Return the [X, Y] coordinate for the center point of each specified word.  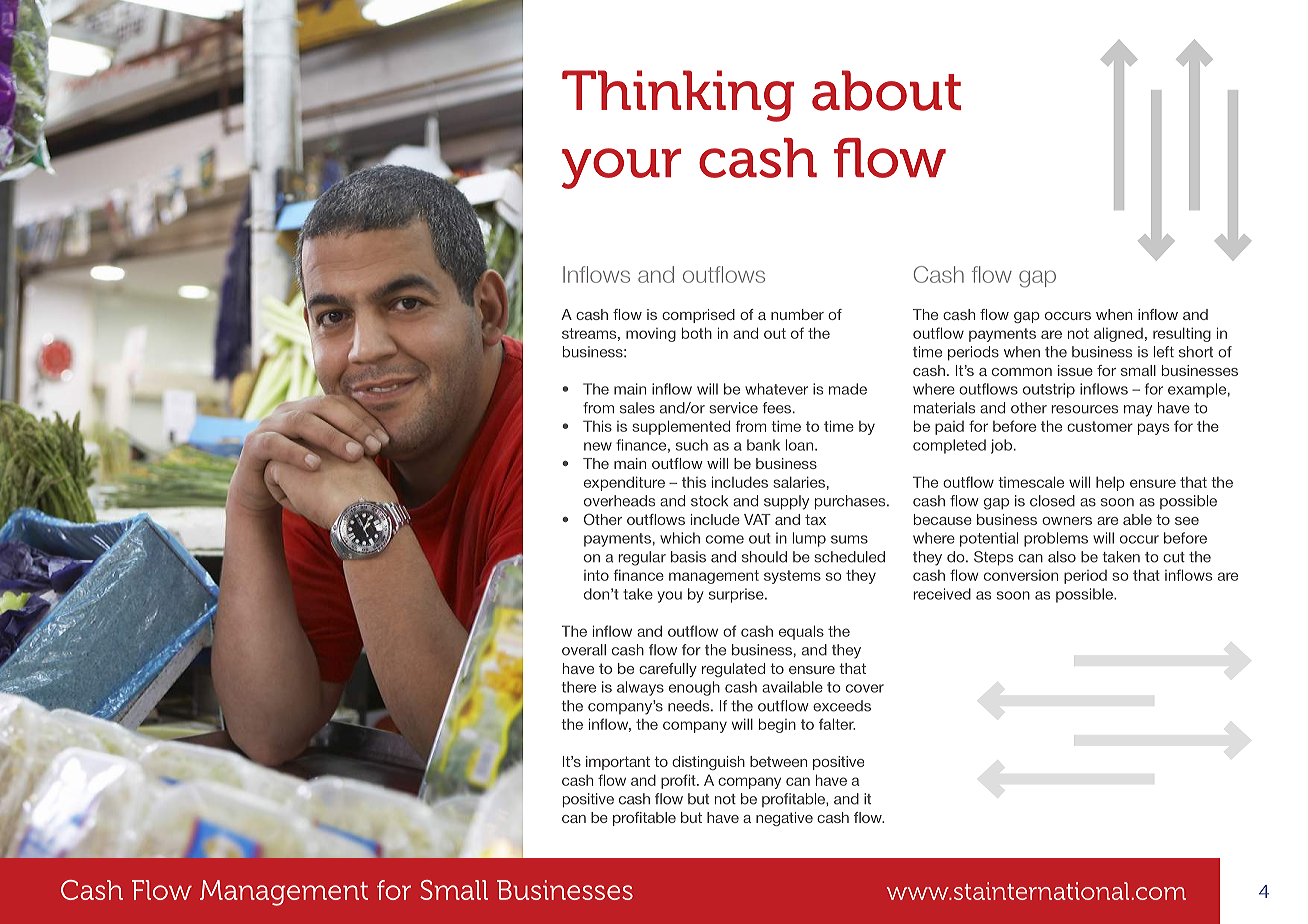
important [618, 763]
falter [837, 724]
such [692, 445]
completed [949, 446]
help [1110, 483]
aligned [1118, 334]
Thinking [678, 96]
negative [784, 819]
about [886, 90]
